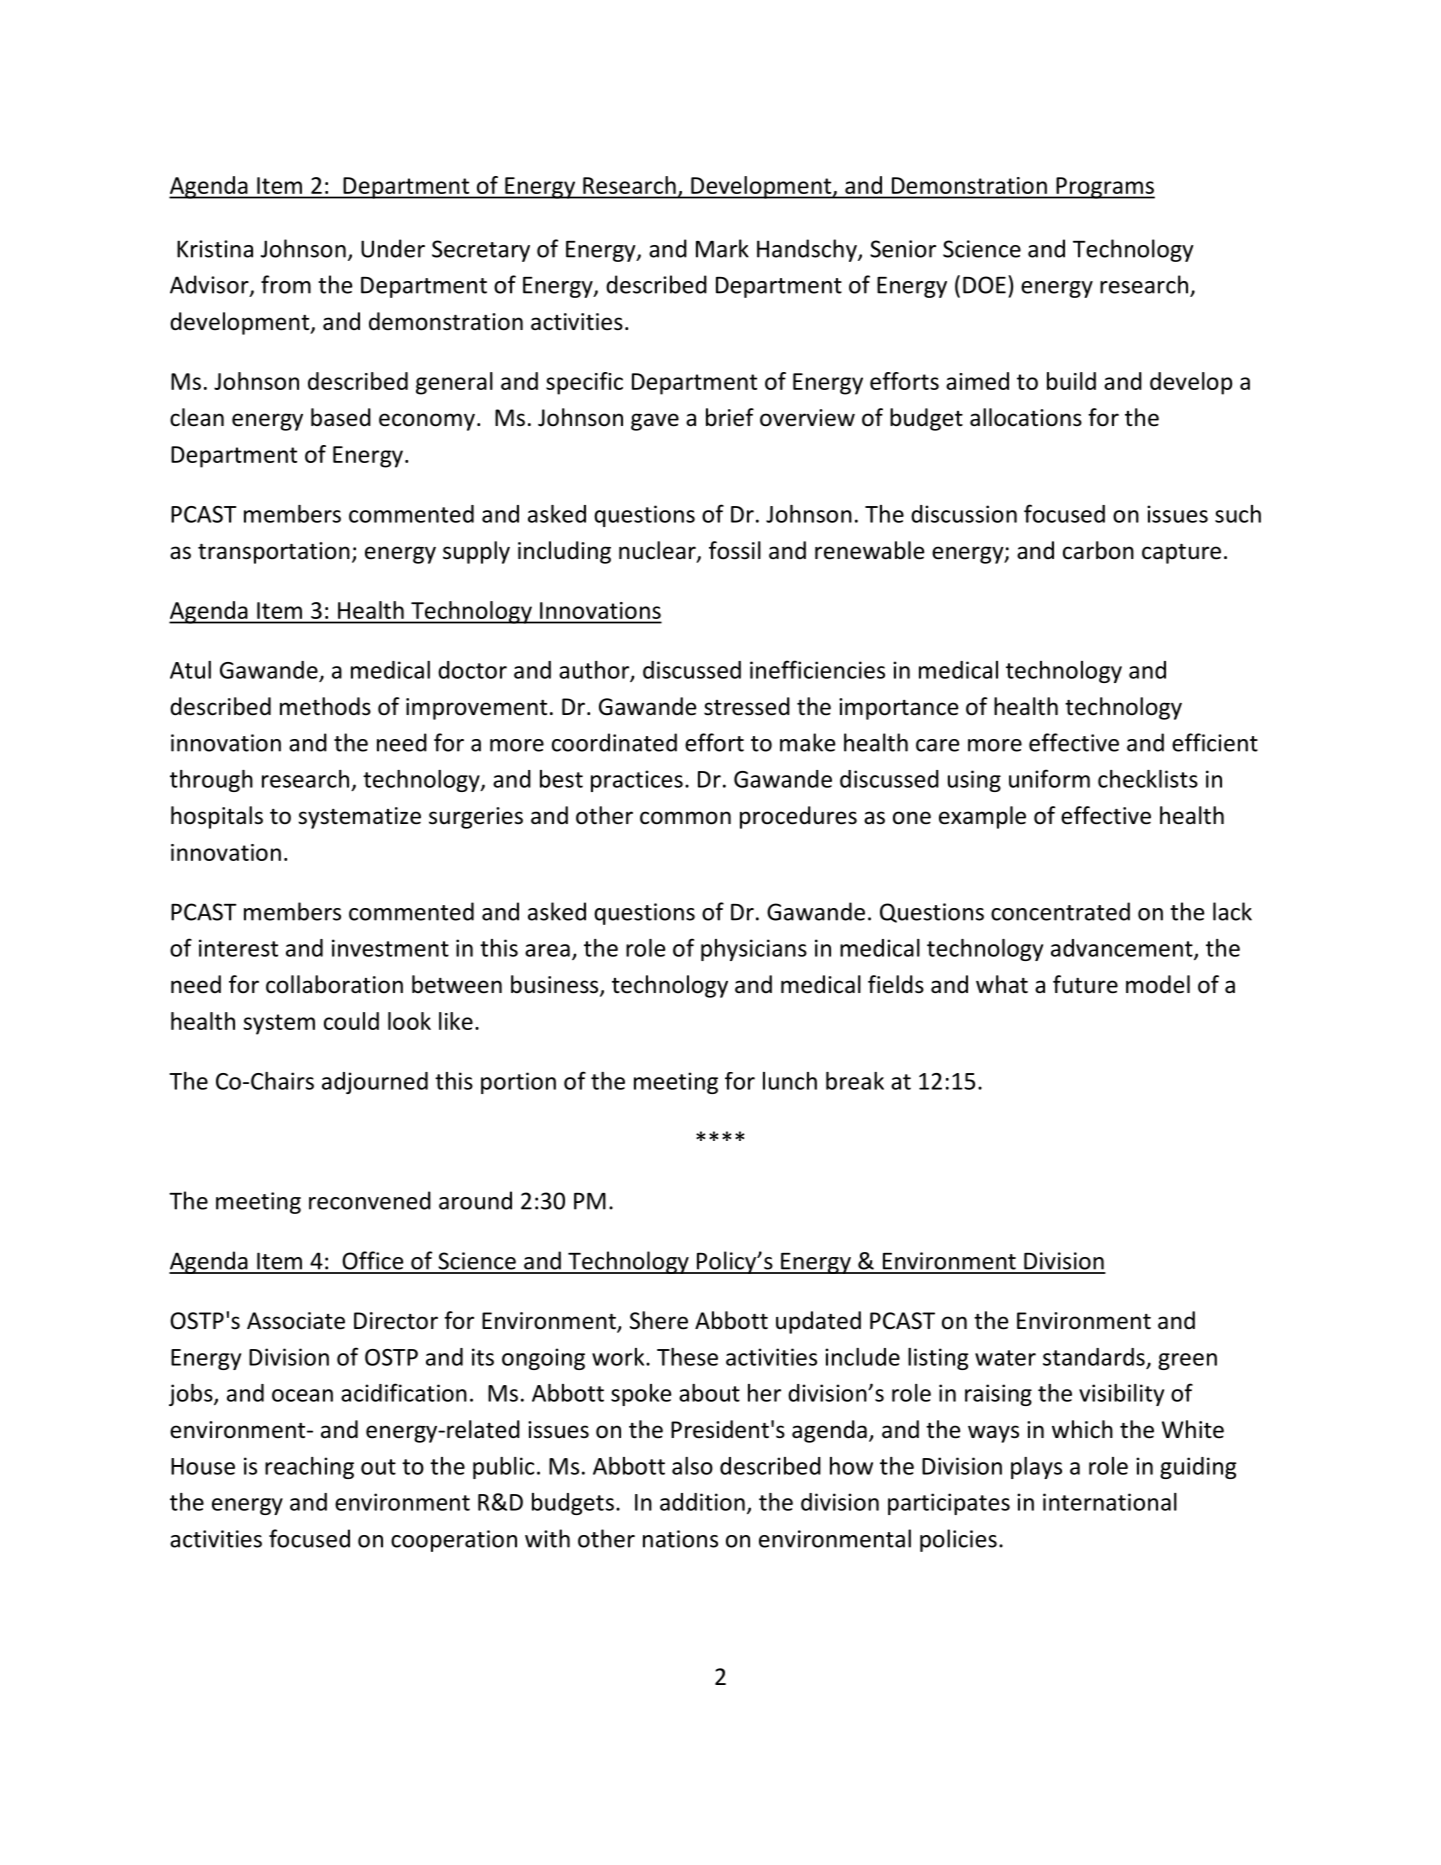 Image resolution: width=1441 pixels, height=1865 pixels. What do you see at coordinates (702, 1502) in the screenshot?
I see `addition` at bounding box center [702, 1502].
